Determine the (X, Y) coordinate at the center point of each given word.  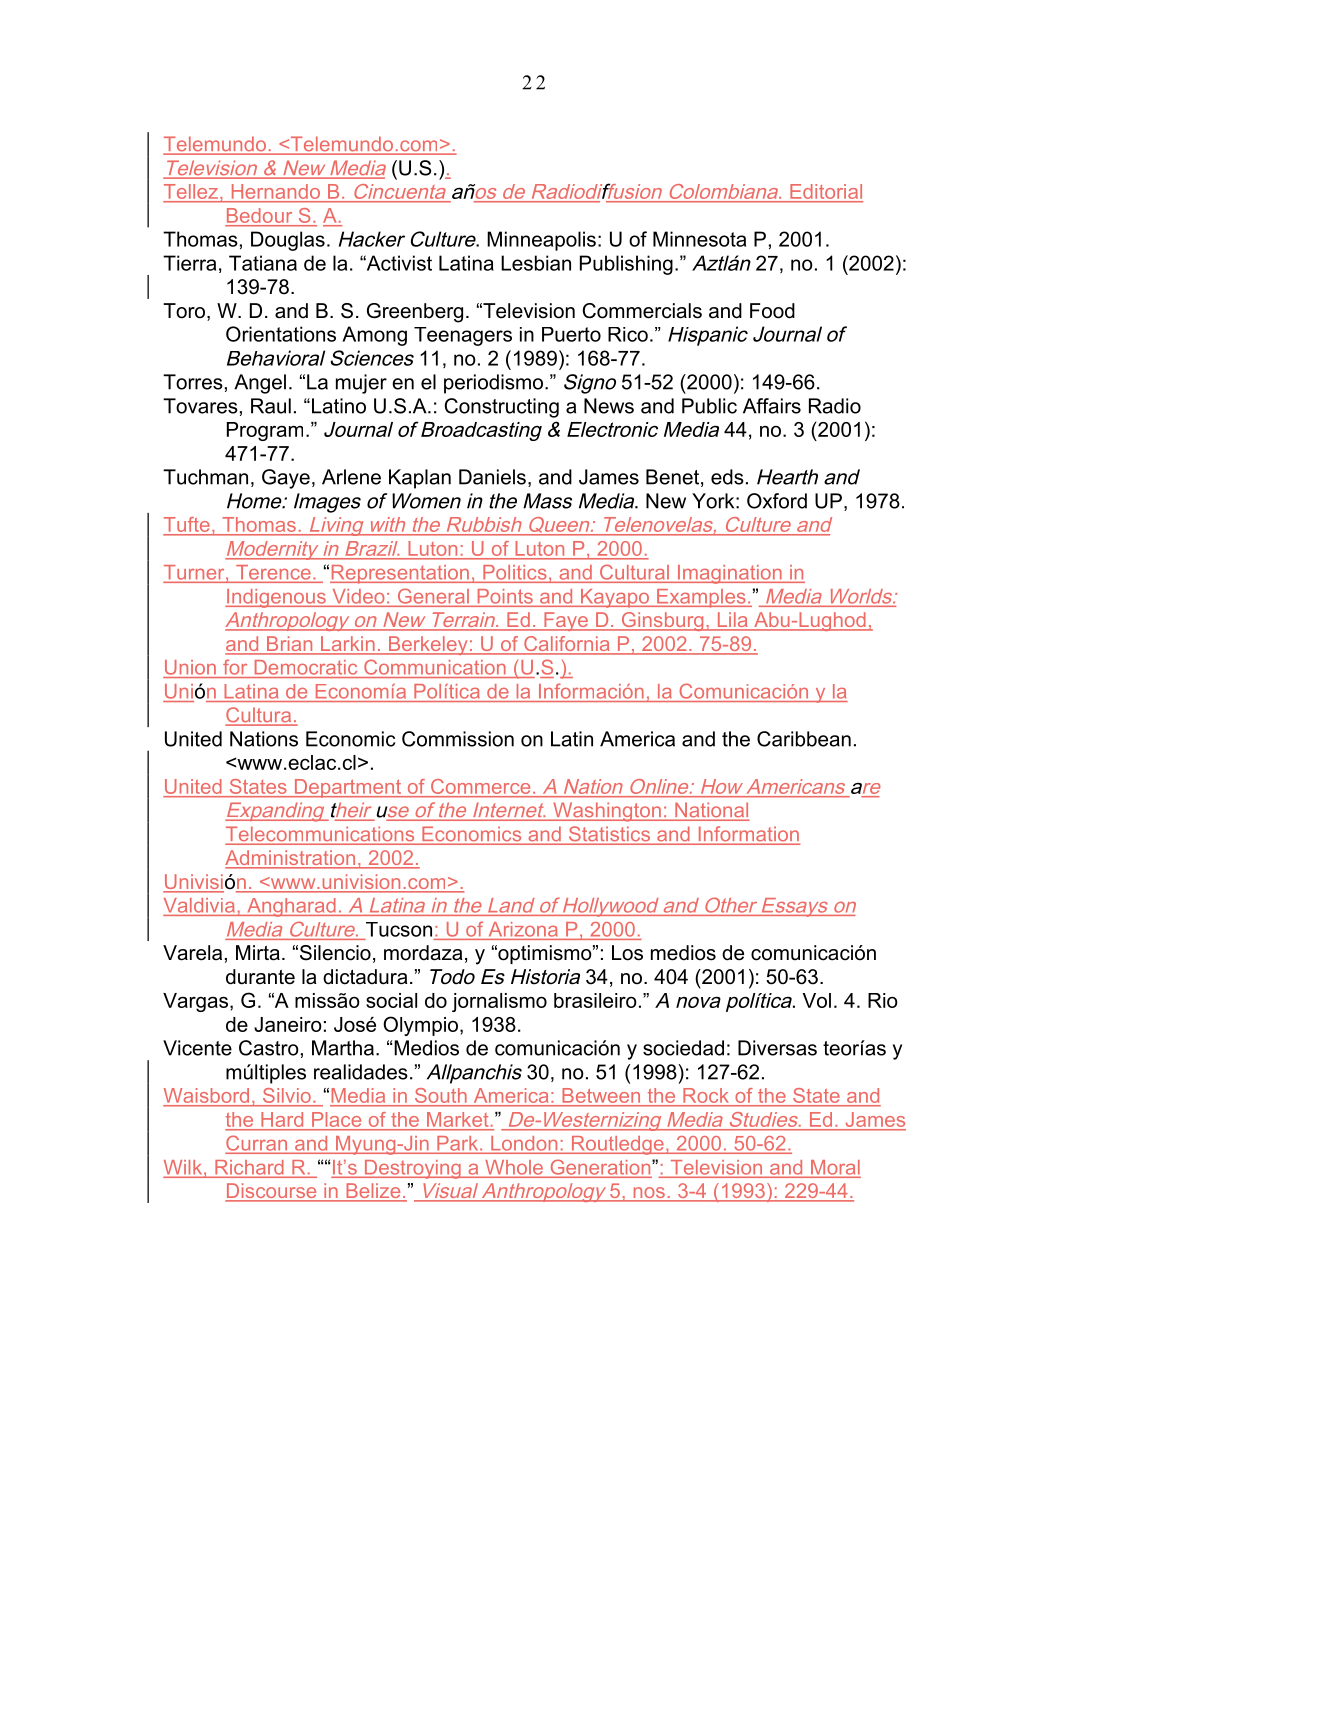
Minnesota (699, 239)
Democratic (306, 667)
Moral (834, 1168)
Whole (514, 1168)
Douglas (288, 241)
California (567, 645)
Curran (258, 1144)
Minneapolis (541, 241)
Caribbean (804, 739)
